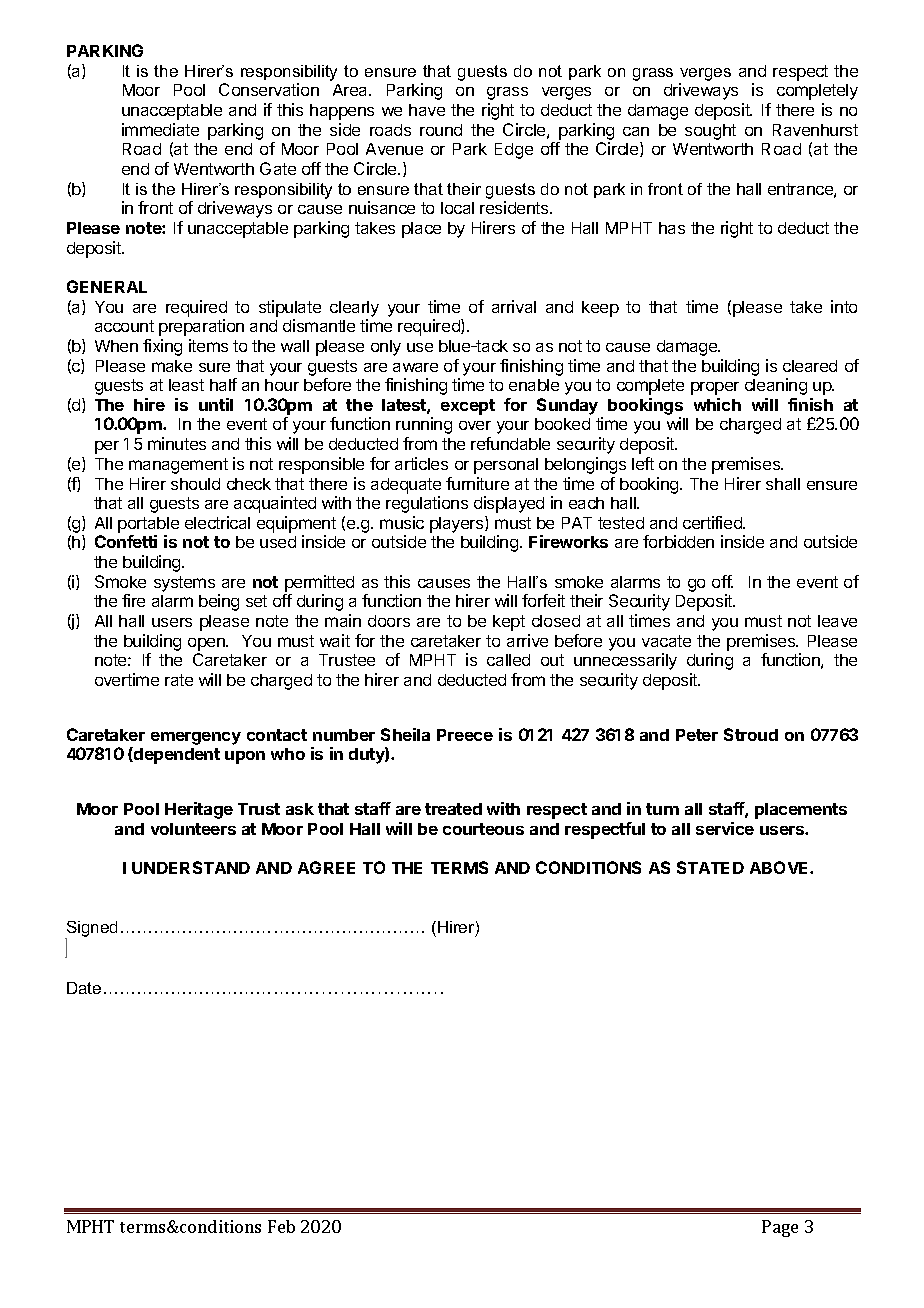 The width and height of the screenshot is (924, 1308). What do you see at coordinates (477, 483) in the screenshot?
I see `furniture` at bounding box center [477, 483].
